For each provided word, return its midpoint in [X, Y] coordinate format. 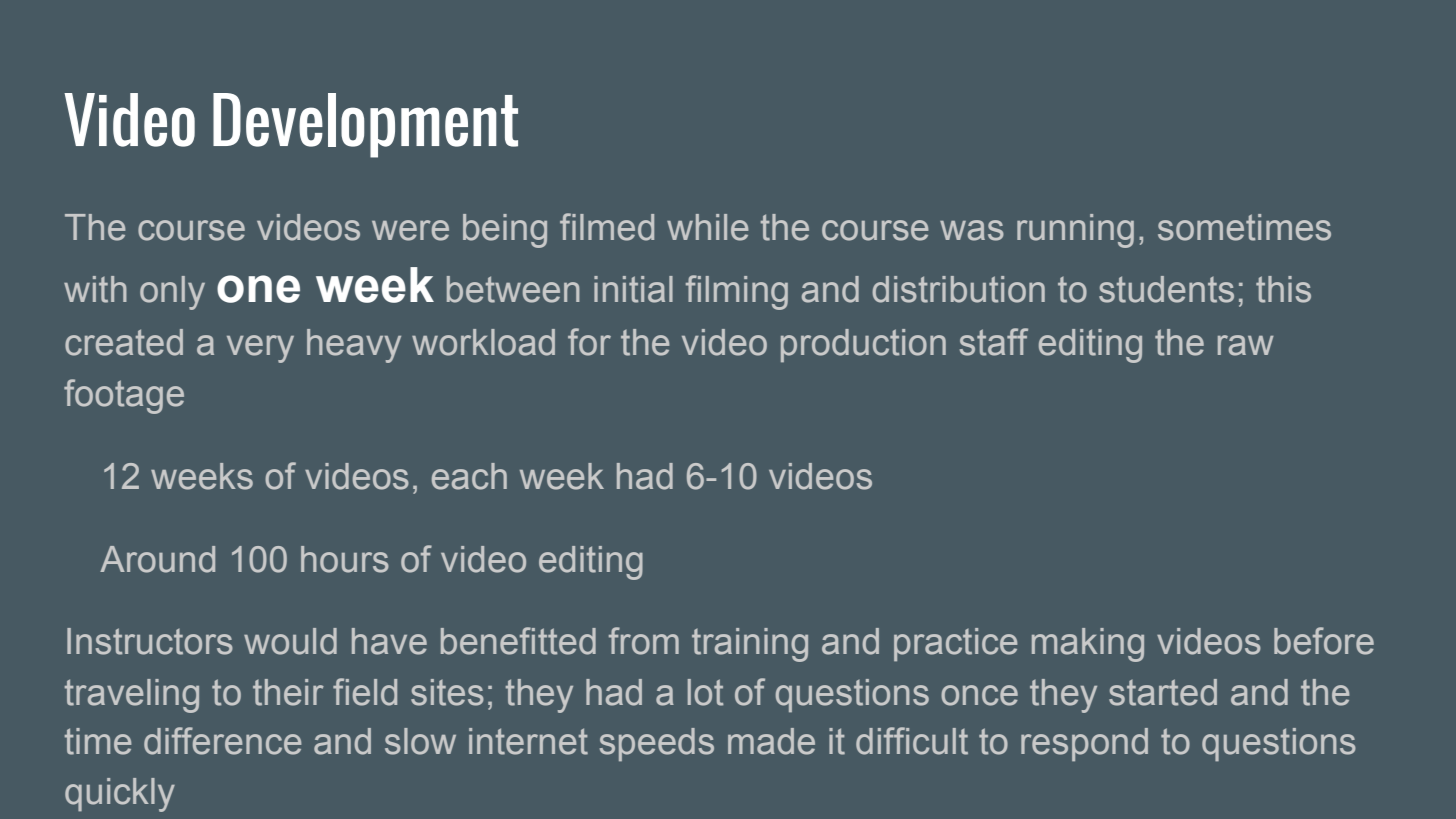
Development [365, 125]
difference [222, 741]
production [863, 346]
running [1075, 231]
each [469, 476]
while [707, 227]
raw [1246, 345]
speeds [657, 745]
